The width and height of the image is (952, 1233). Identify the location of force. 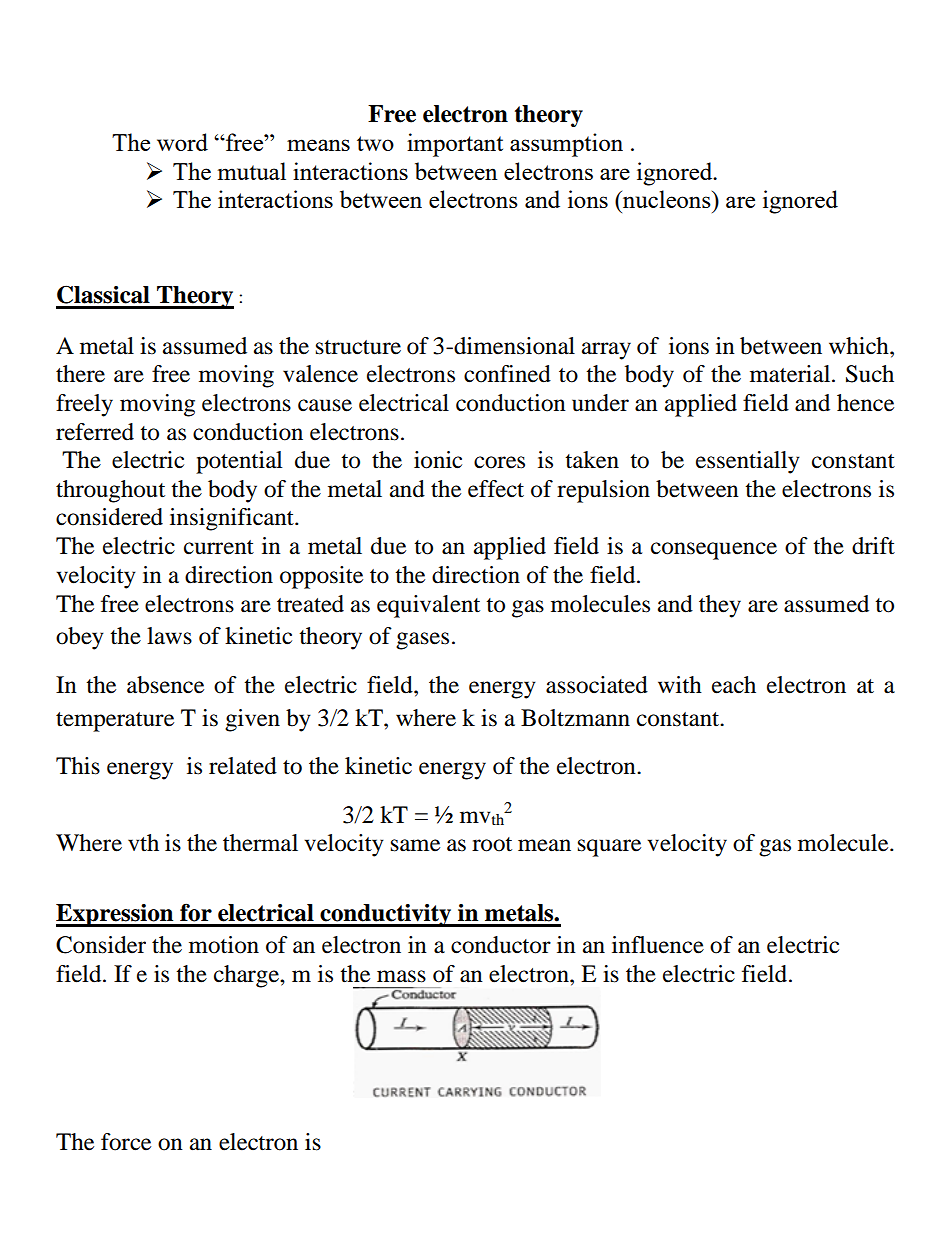
(126, 1142).
